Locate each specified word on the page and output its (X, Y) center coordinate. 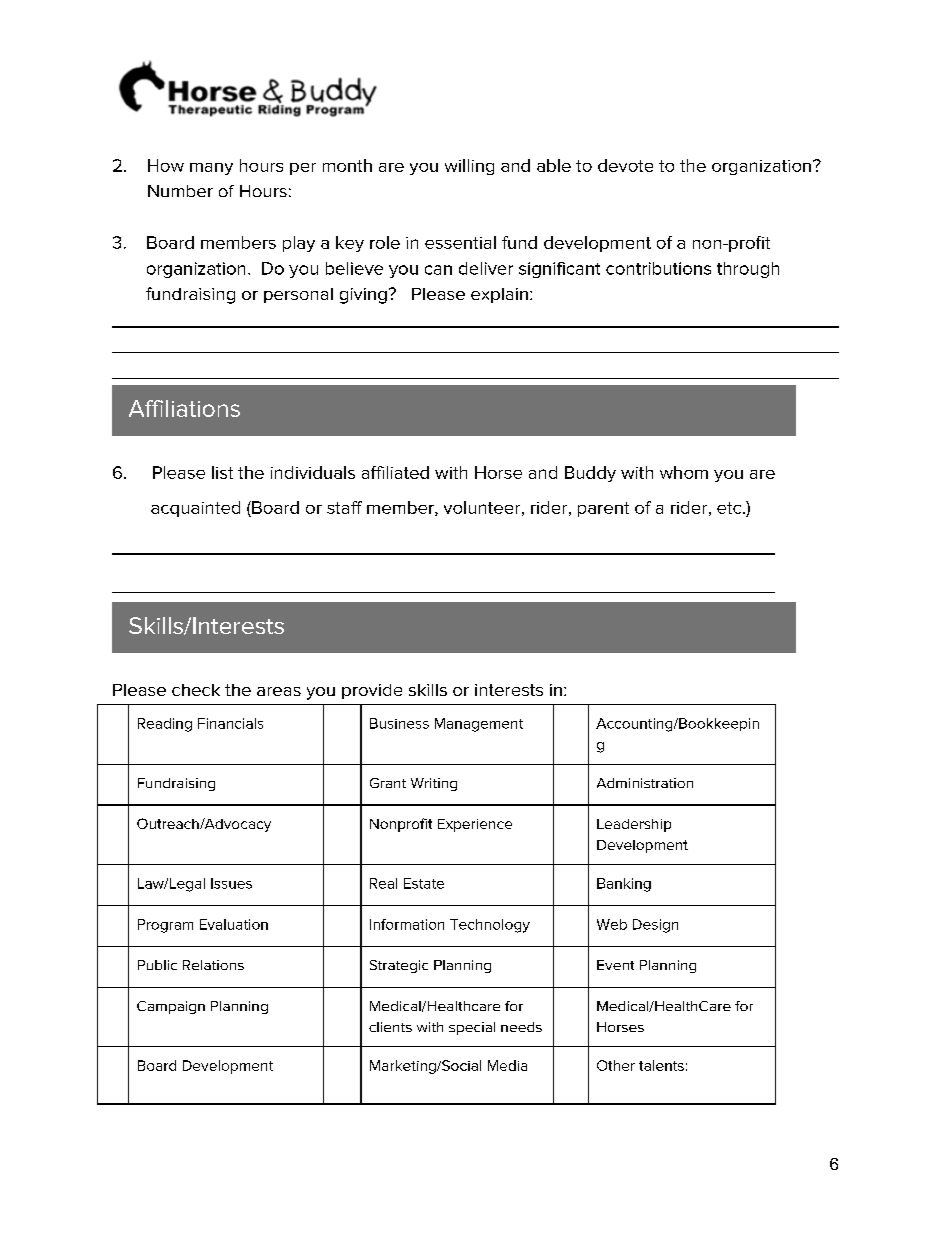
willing (469, 167)
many (211, 169)
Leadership (634, 825)
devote (625, 165)
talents (661, 1065)
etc (730, 508)
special (472, 1028)
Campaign (171, 1007)
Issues (231, 883)
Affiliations (184, 408)
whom (684, 472)
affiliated (395, 472)
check (196, 690)
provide (372, 691)
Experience (475, 825)
